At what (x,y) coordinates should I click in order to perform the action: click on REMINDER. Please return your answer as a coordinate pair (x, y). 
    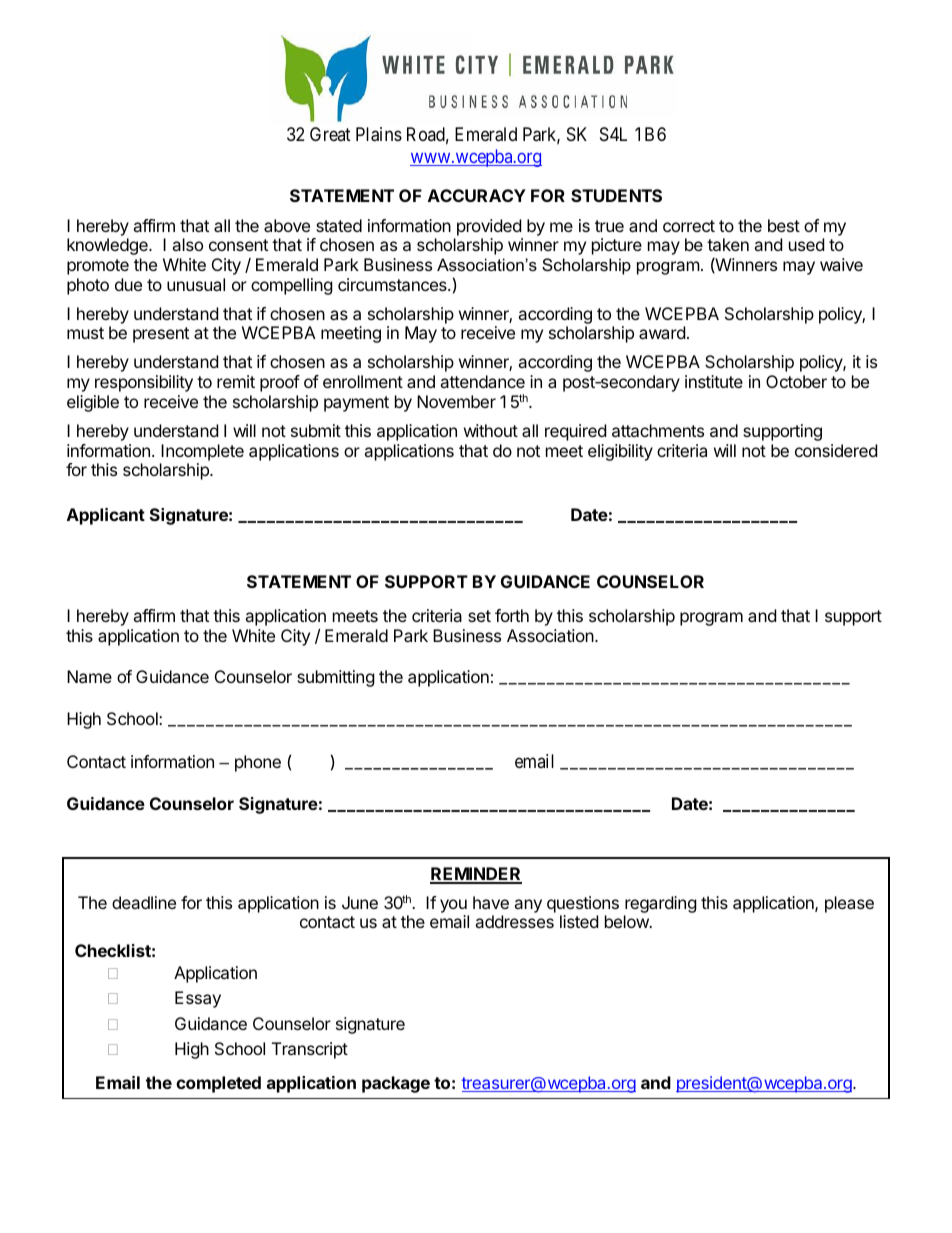
    Looking at the image, I should click on (476, 875).
